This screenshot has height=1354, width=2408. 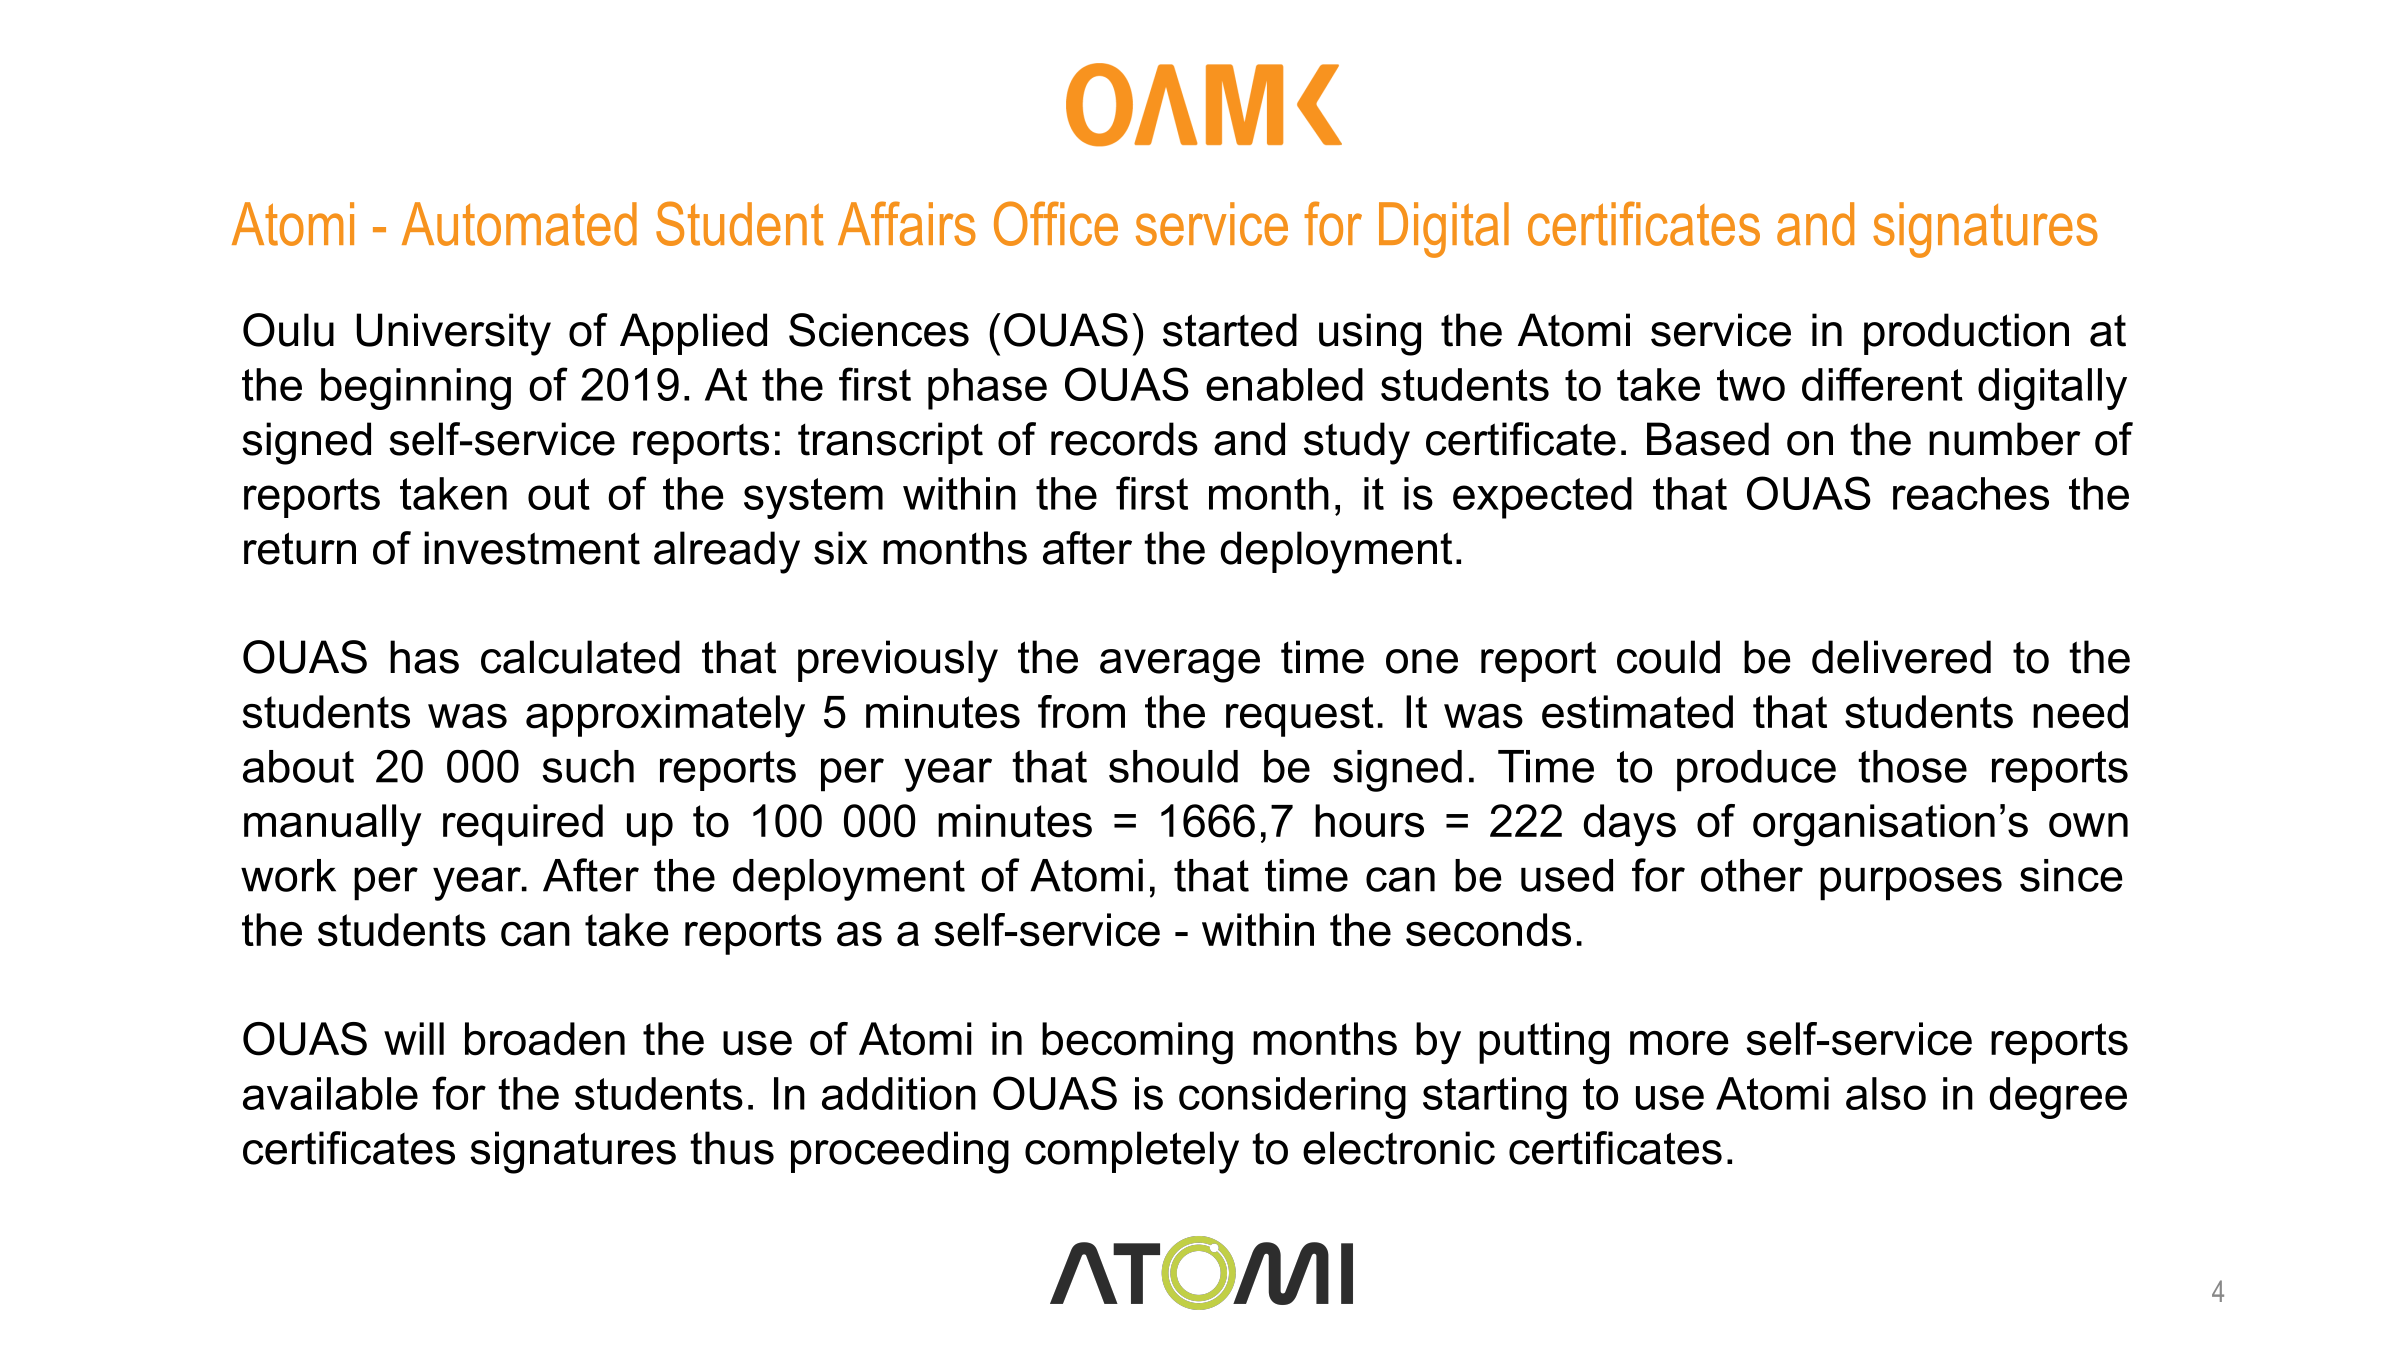 What do you see at coordinates (330, 1093) in the screenshot?
I see `available` at bounding box center [330, 1093].
